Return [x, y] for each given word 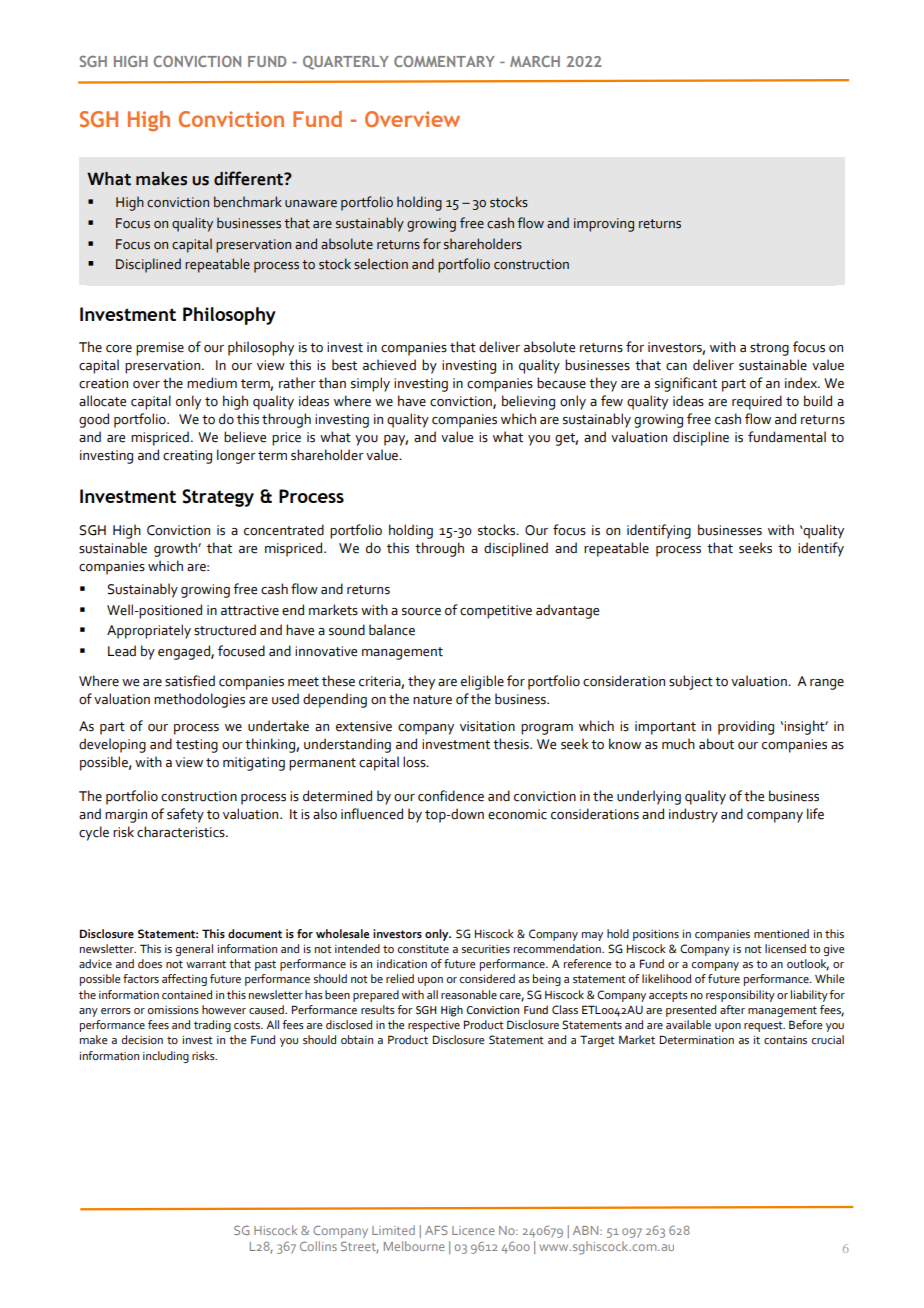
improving [604, 225]
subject [691, 682]
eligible [482, 682]
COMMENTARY [444, 61]
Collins [318, 1246]
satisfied [190, 681]
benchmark [248, 202]
